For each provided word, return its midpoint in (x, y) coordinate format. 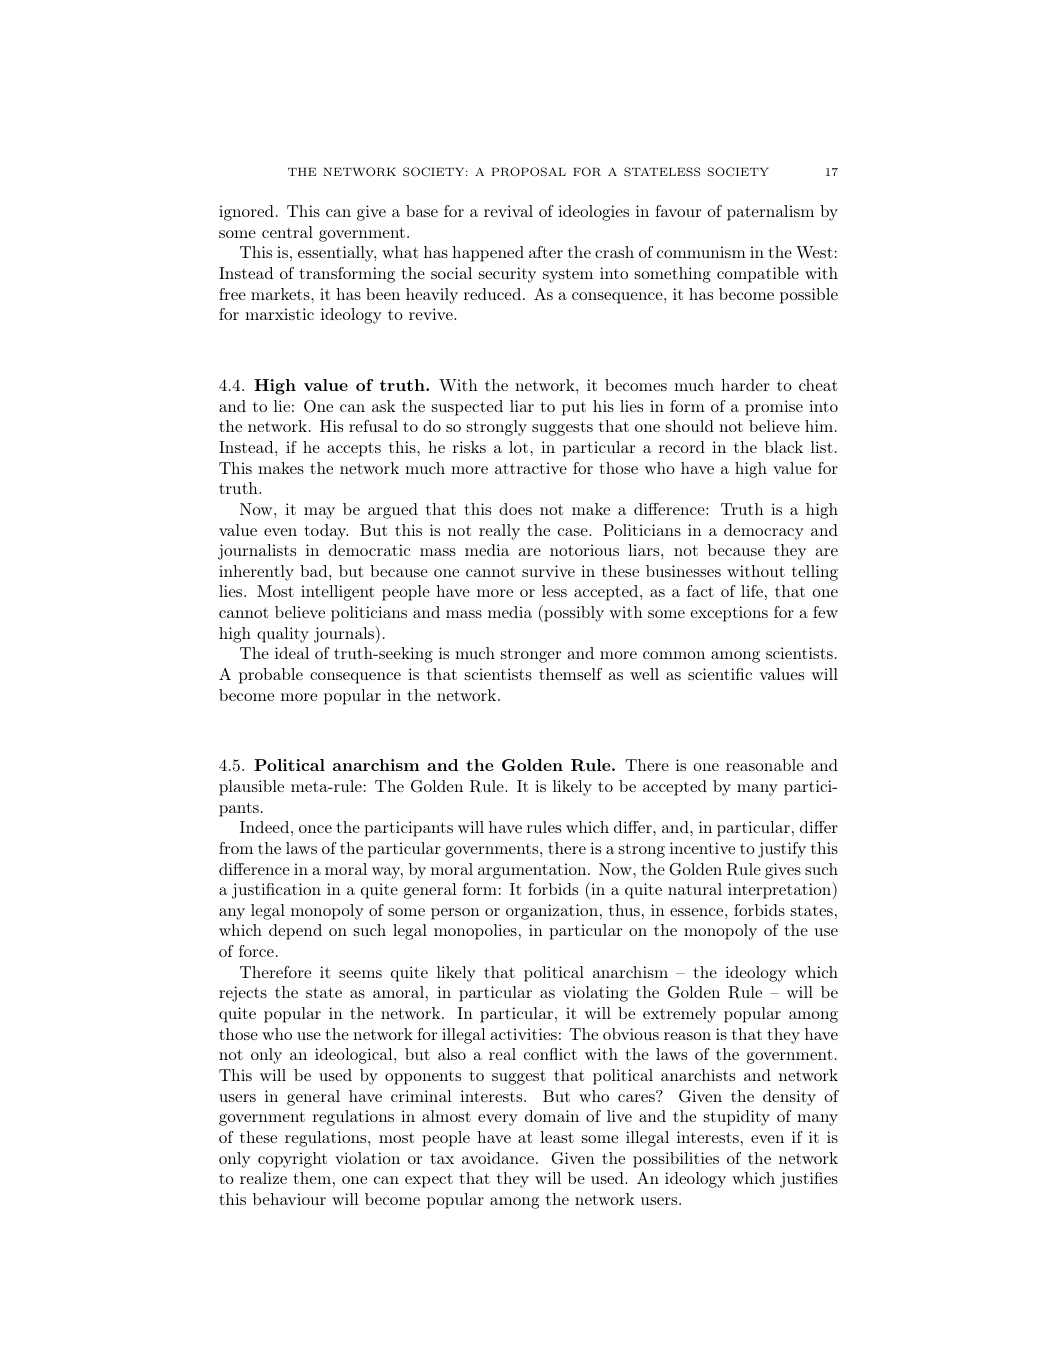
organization (552, 912)
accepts (354, 449)
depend (295, 932)
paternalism (770, 213)
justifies (809, 1180)
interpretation (780, 890)
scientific (720, 674)
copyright (292, 1160)
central (287, 232)
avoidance (498, 1158)
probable (271, 676)
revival (508, 211)
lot (518, 447)
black (784, 447)
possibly (573, 613)
